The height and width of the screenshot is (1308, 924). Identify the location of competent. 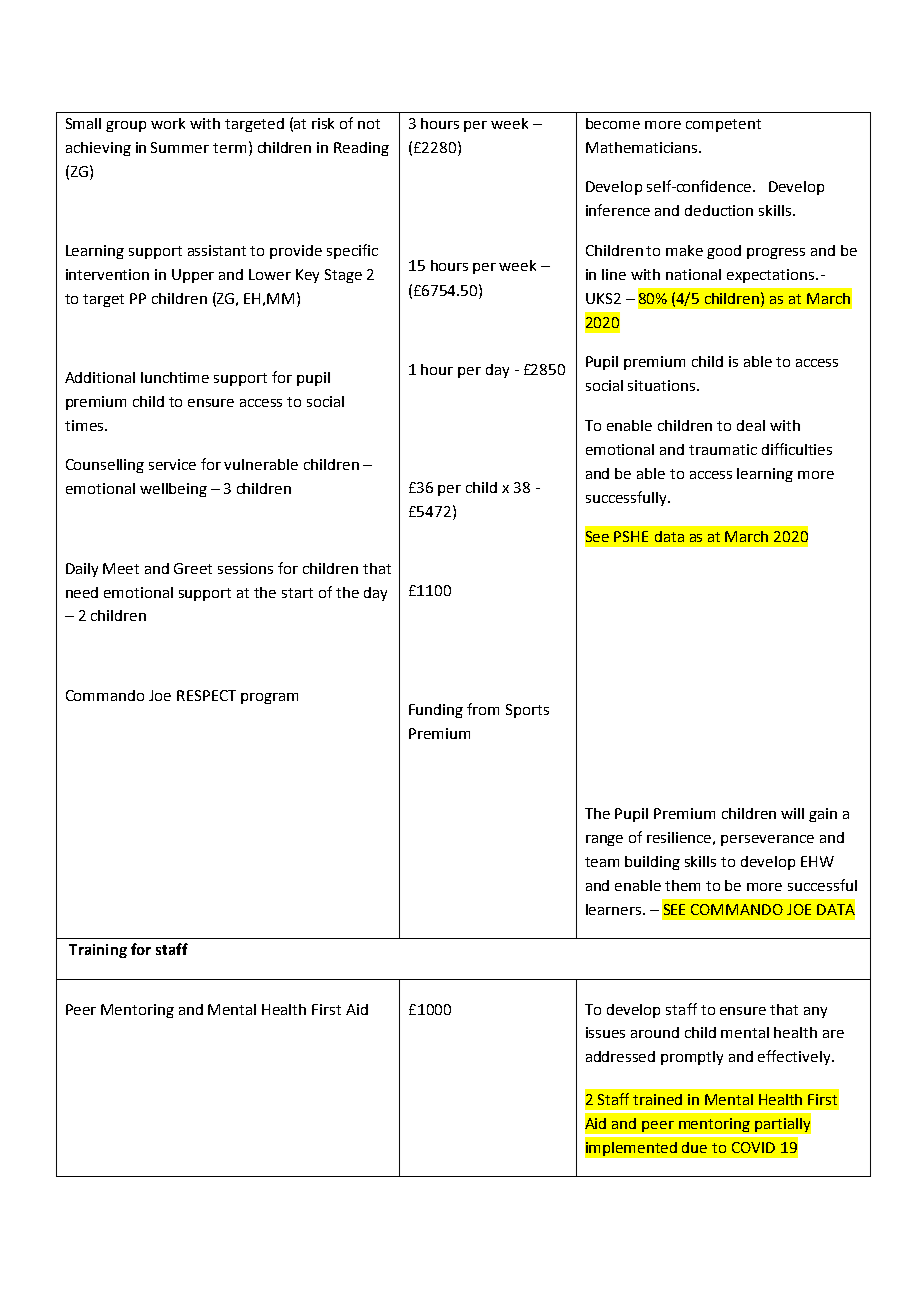
(723, 125).
